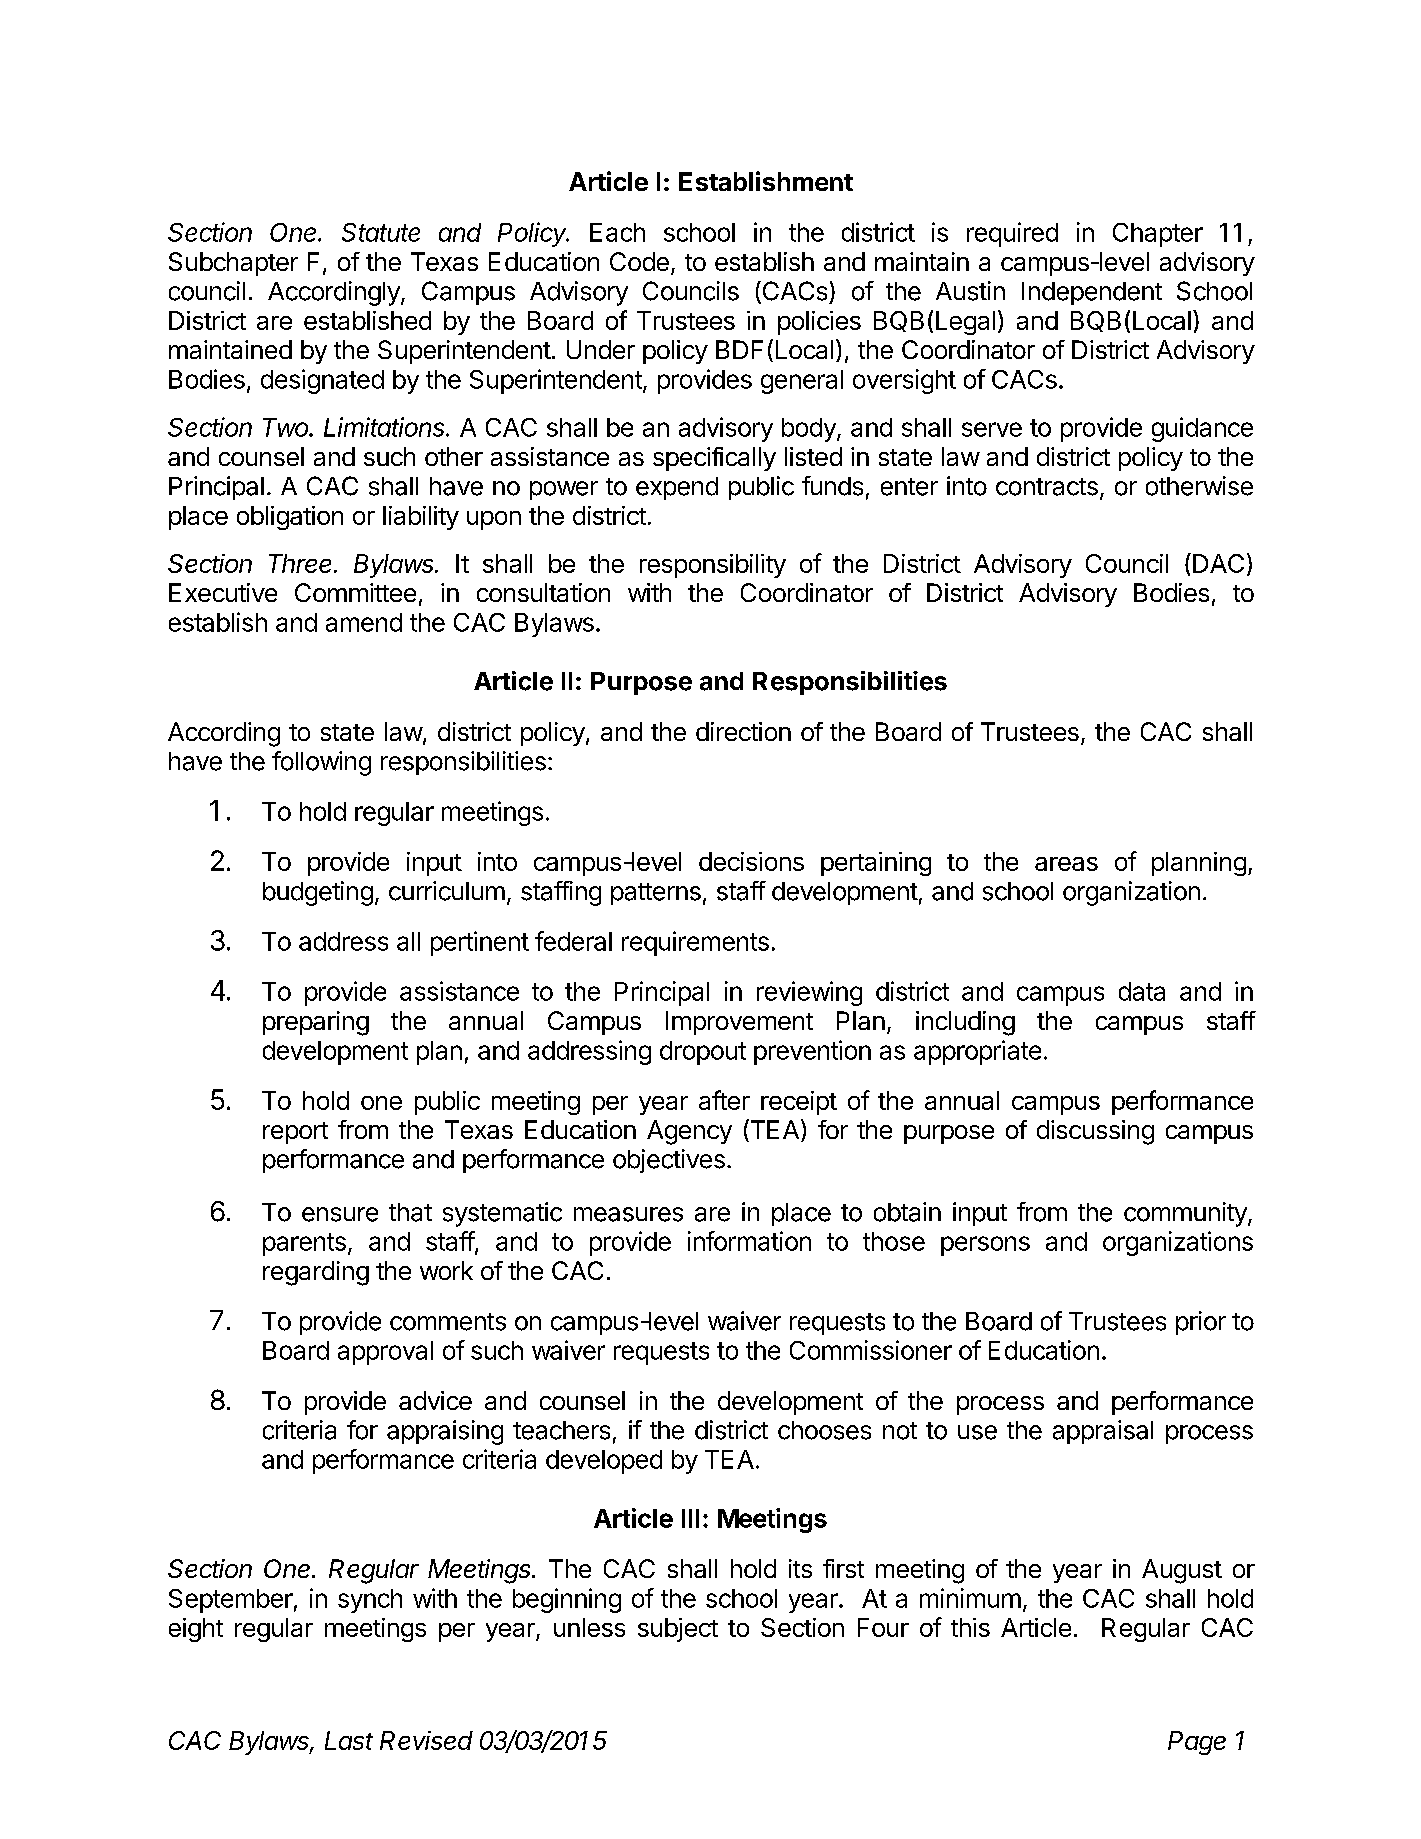  What do you see at coordinates (639, 261) in the image?
I see `Code` at bounding box center [639, 261].
